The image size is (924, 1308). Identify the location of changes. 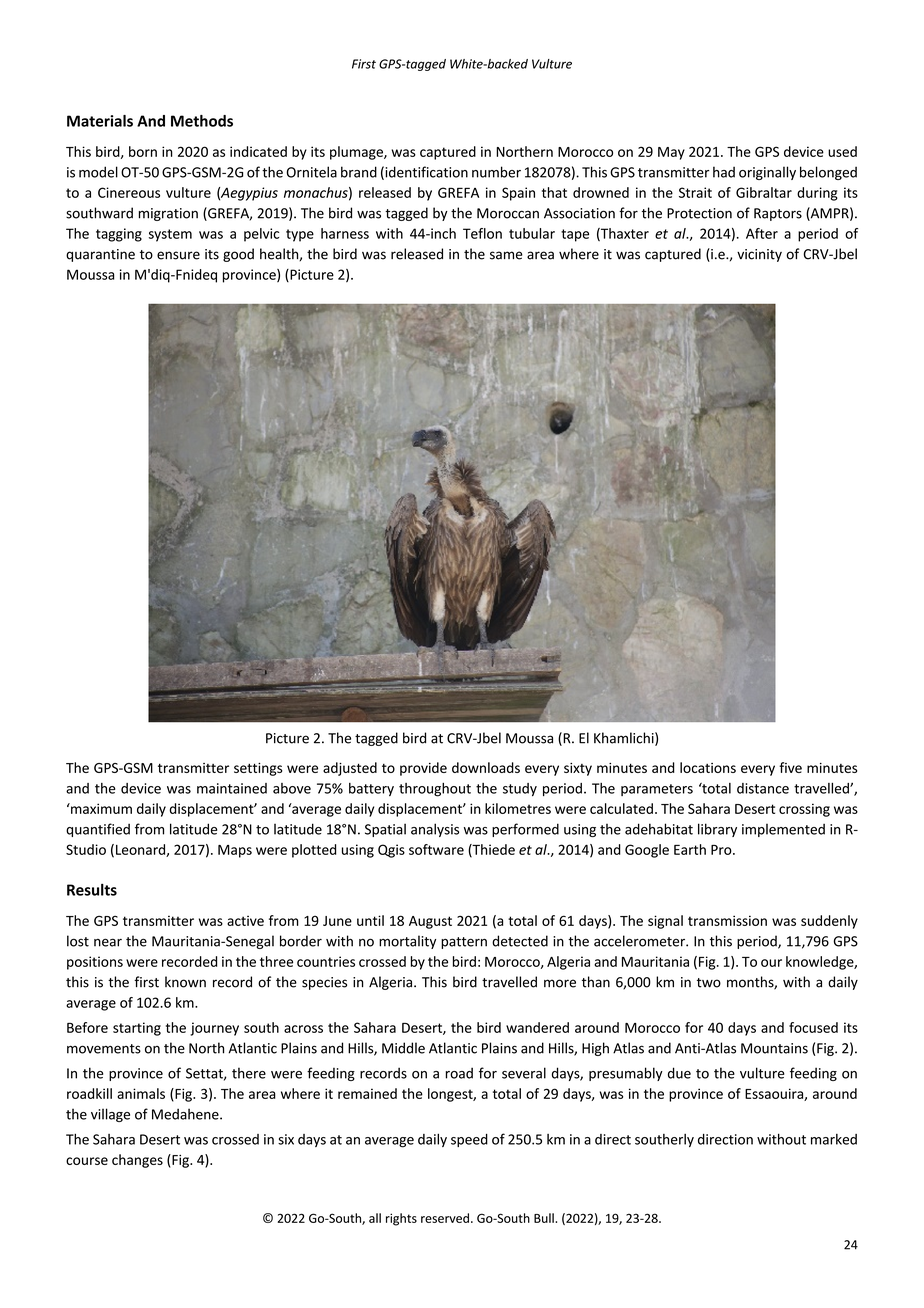
(137, 1161).
